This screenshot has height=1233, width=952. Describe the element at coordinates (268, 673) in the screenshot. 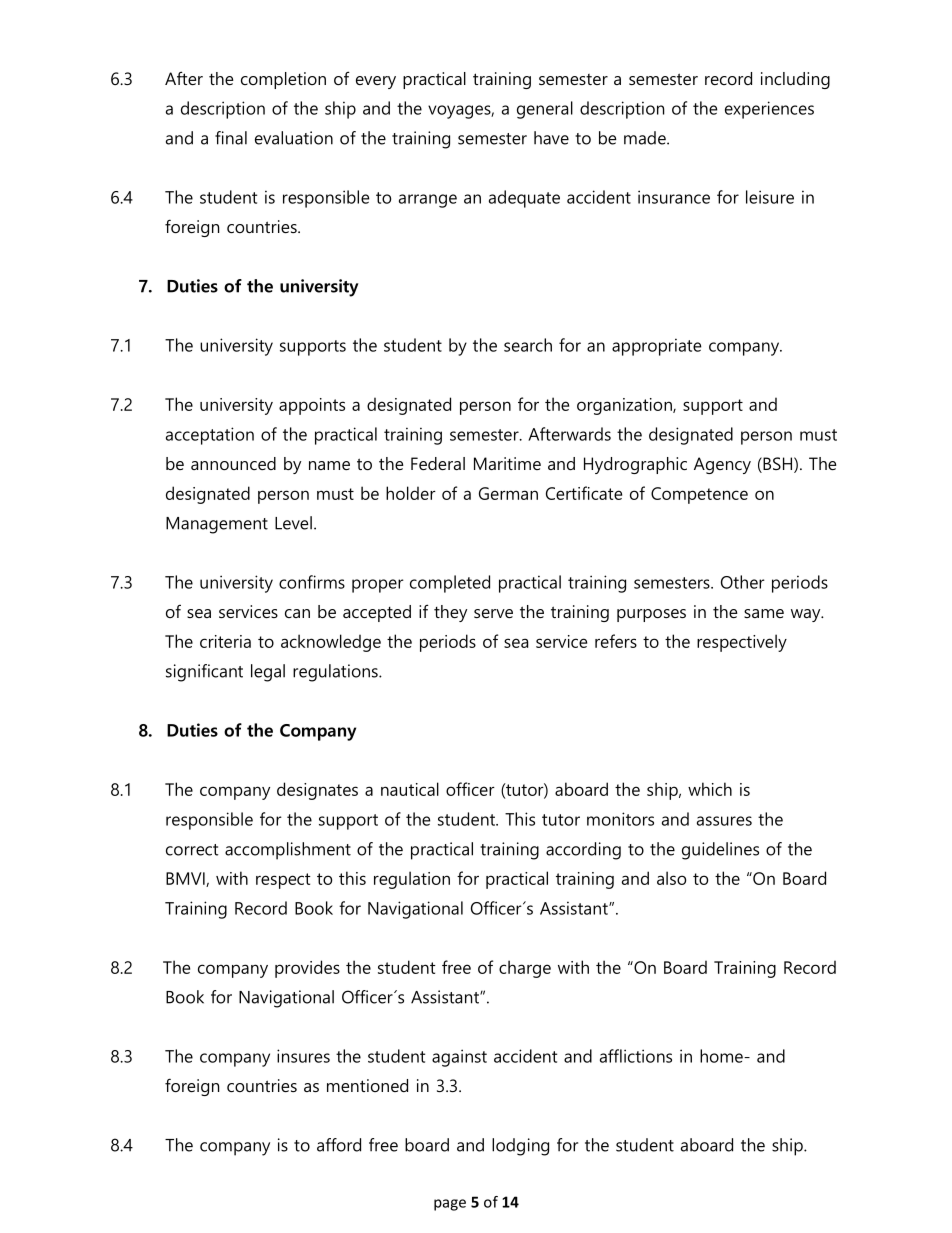

I see `legal` at that location.
